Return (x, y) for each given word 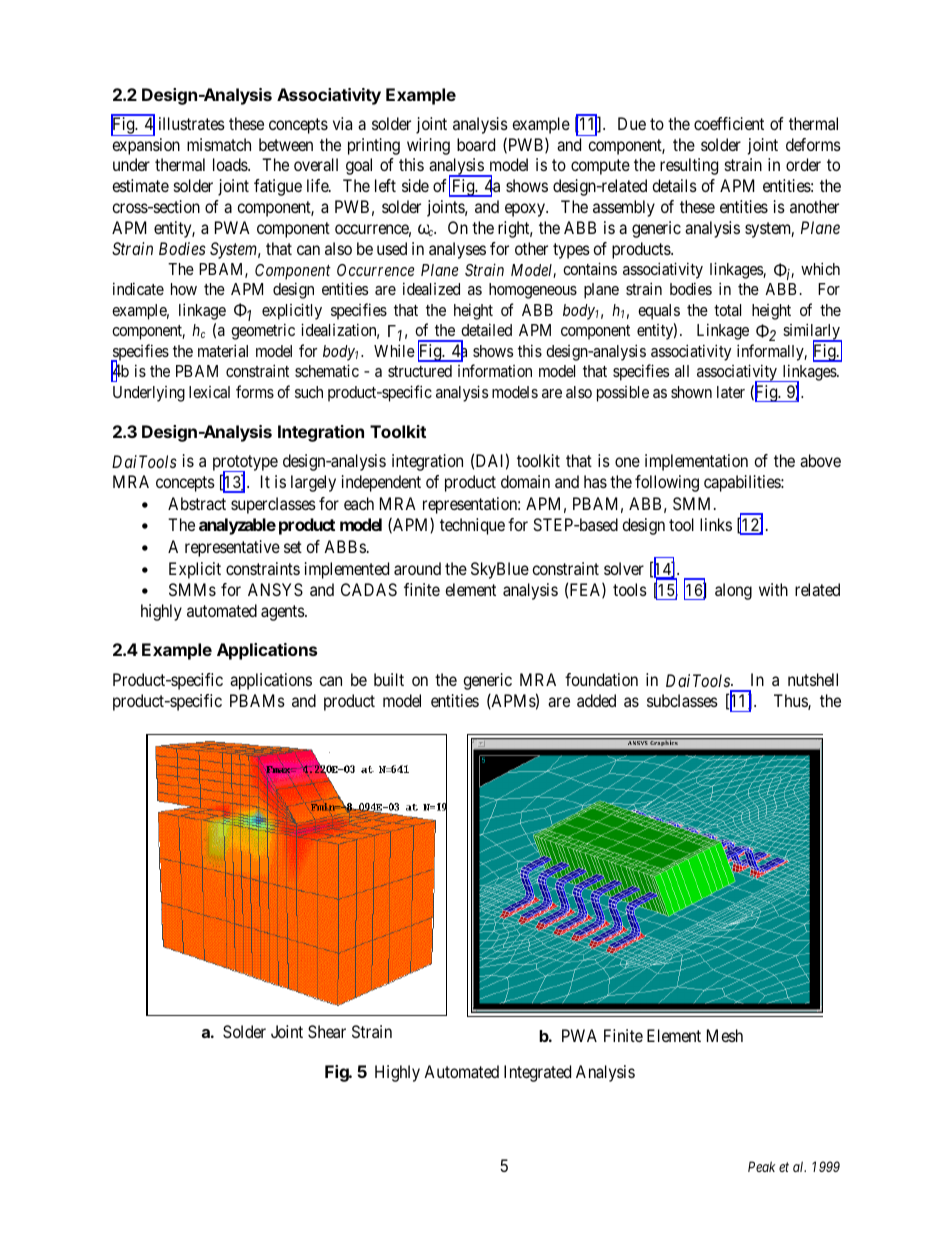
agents (283, 613)
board (476, 144)
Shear (327, 1031)
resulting (689, 166)
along (733, 591)
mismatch (219, 144)
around (417, 568)
